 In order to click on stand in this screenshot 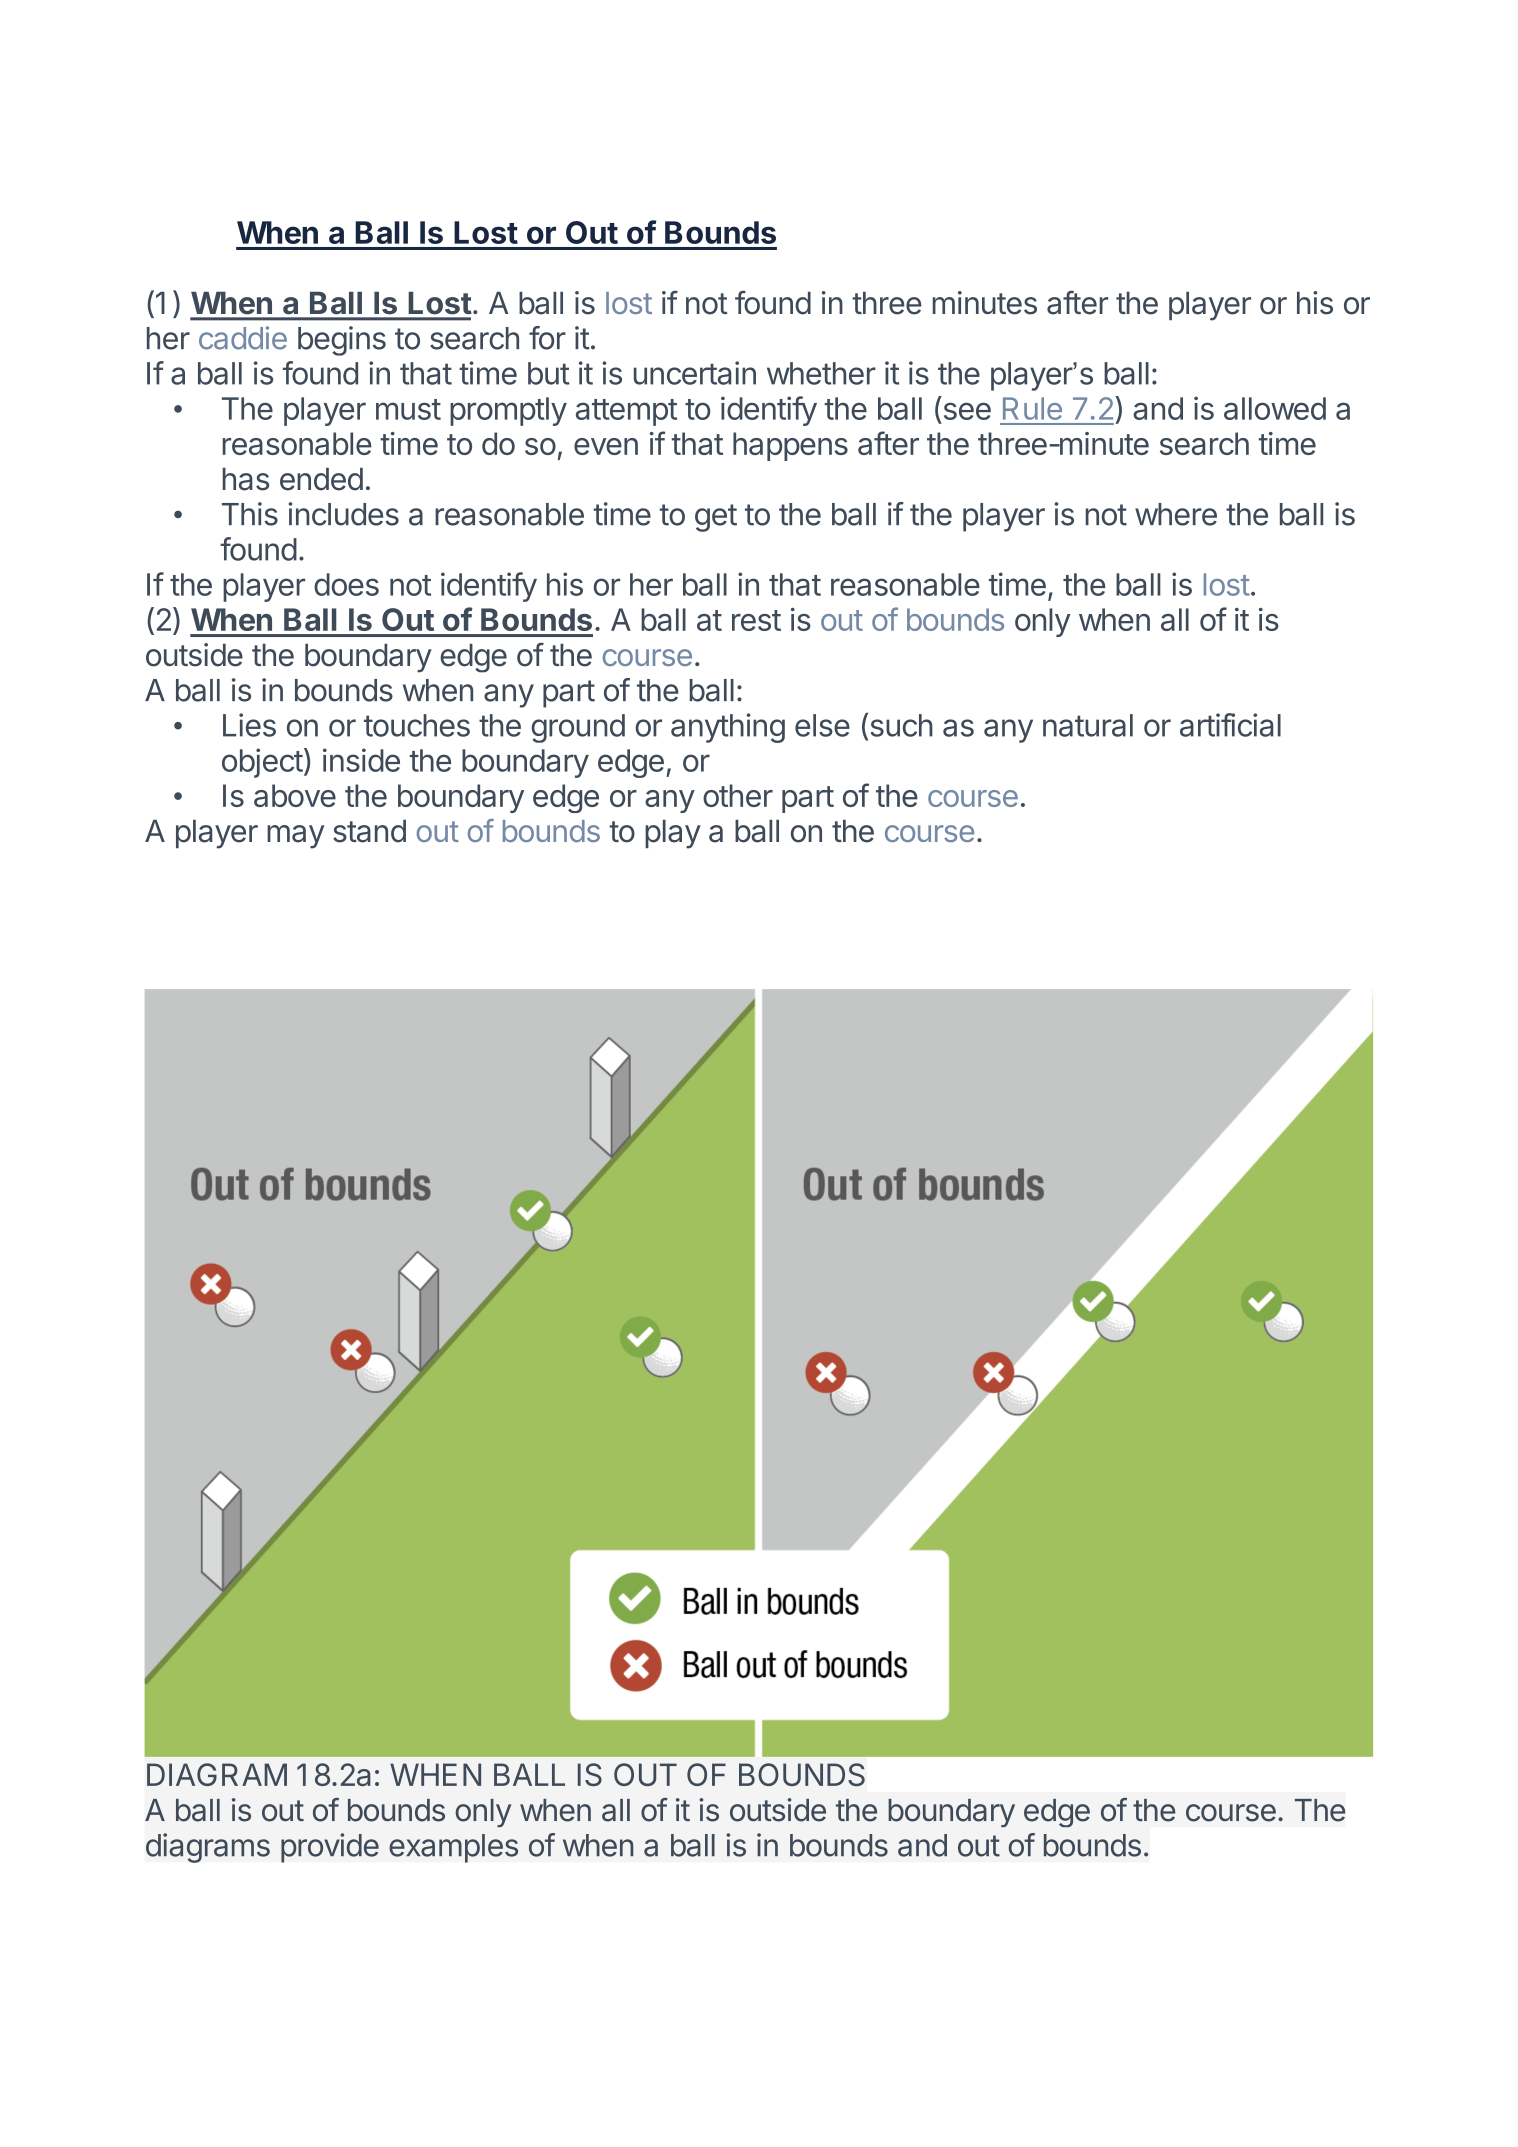, I will do `click(369, 831)`.
